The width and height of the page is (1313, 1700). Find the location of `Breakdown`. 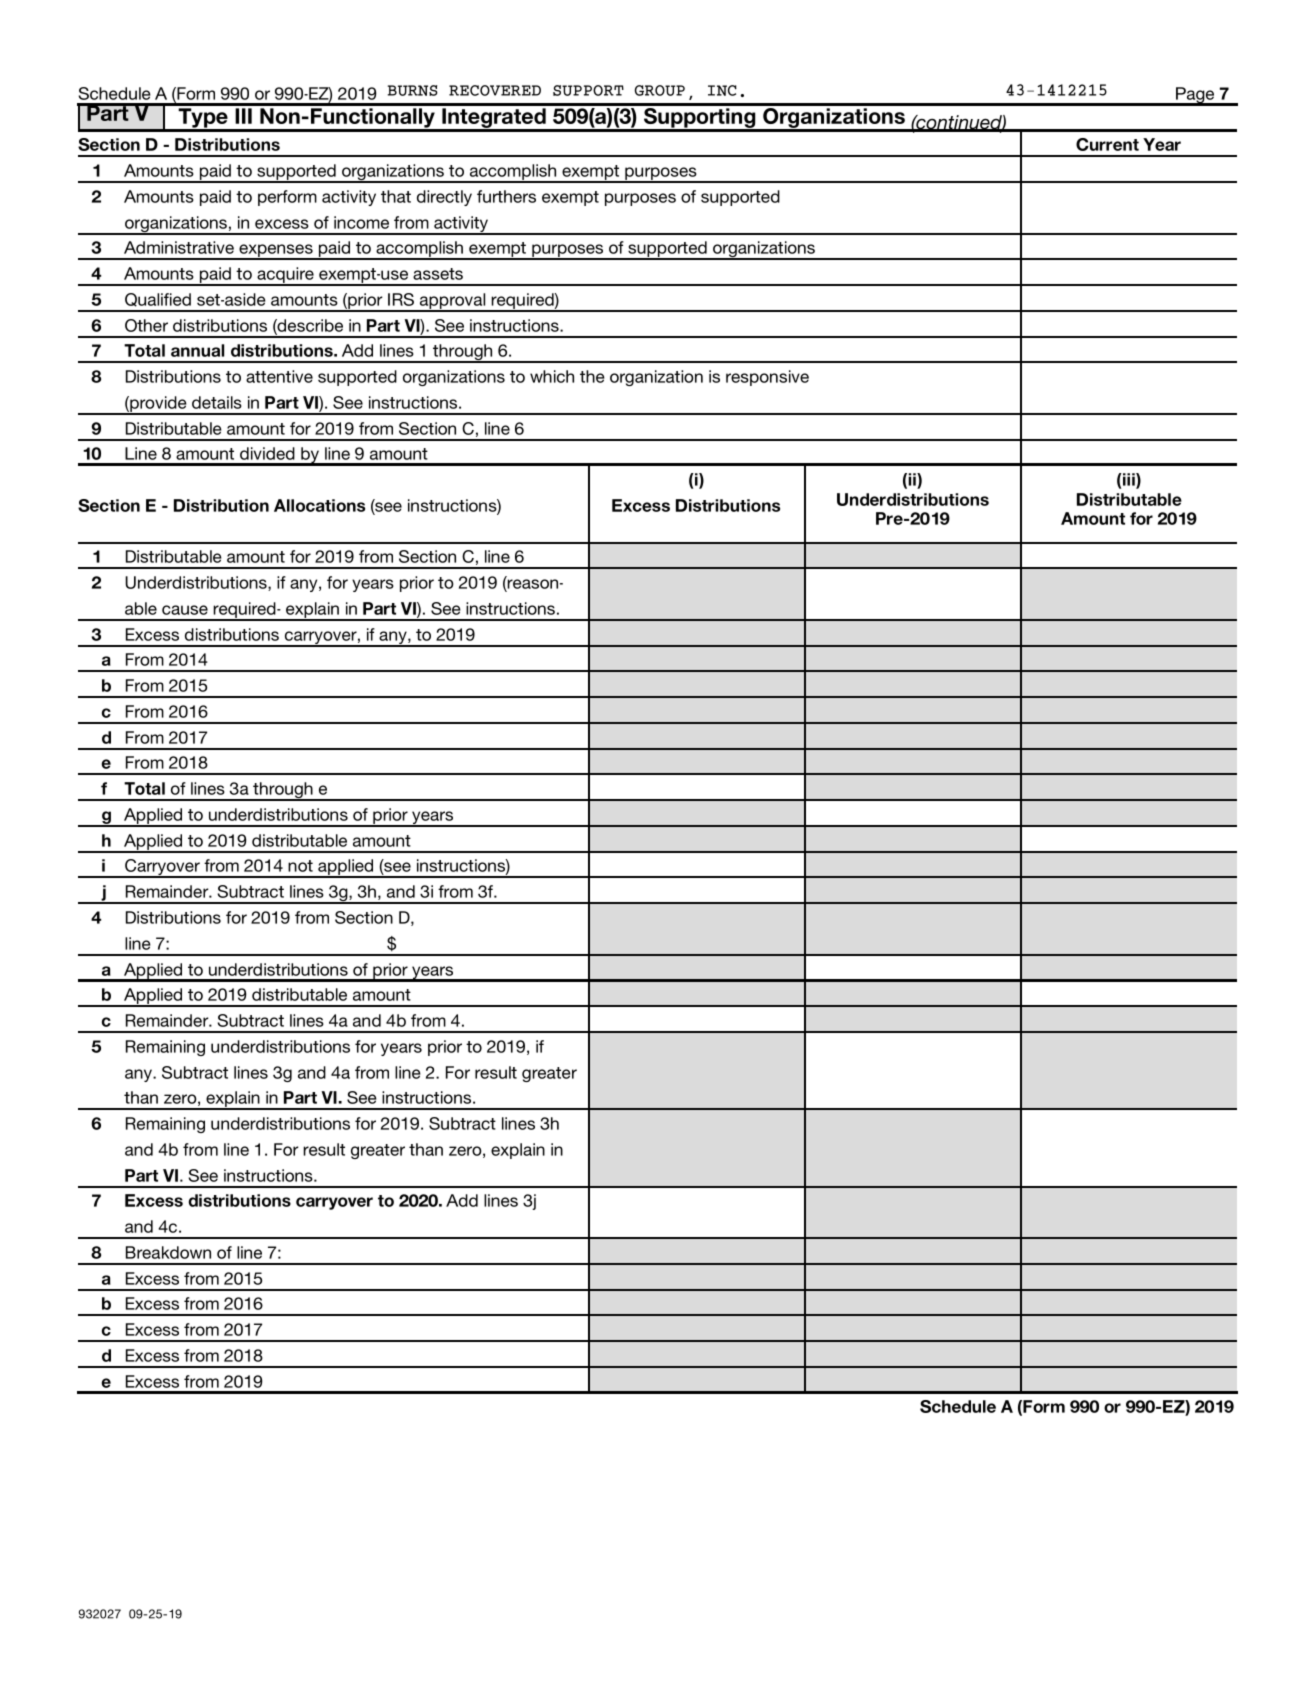

Breakdown is located at coordinates (168, 1252).
